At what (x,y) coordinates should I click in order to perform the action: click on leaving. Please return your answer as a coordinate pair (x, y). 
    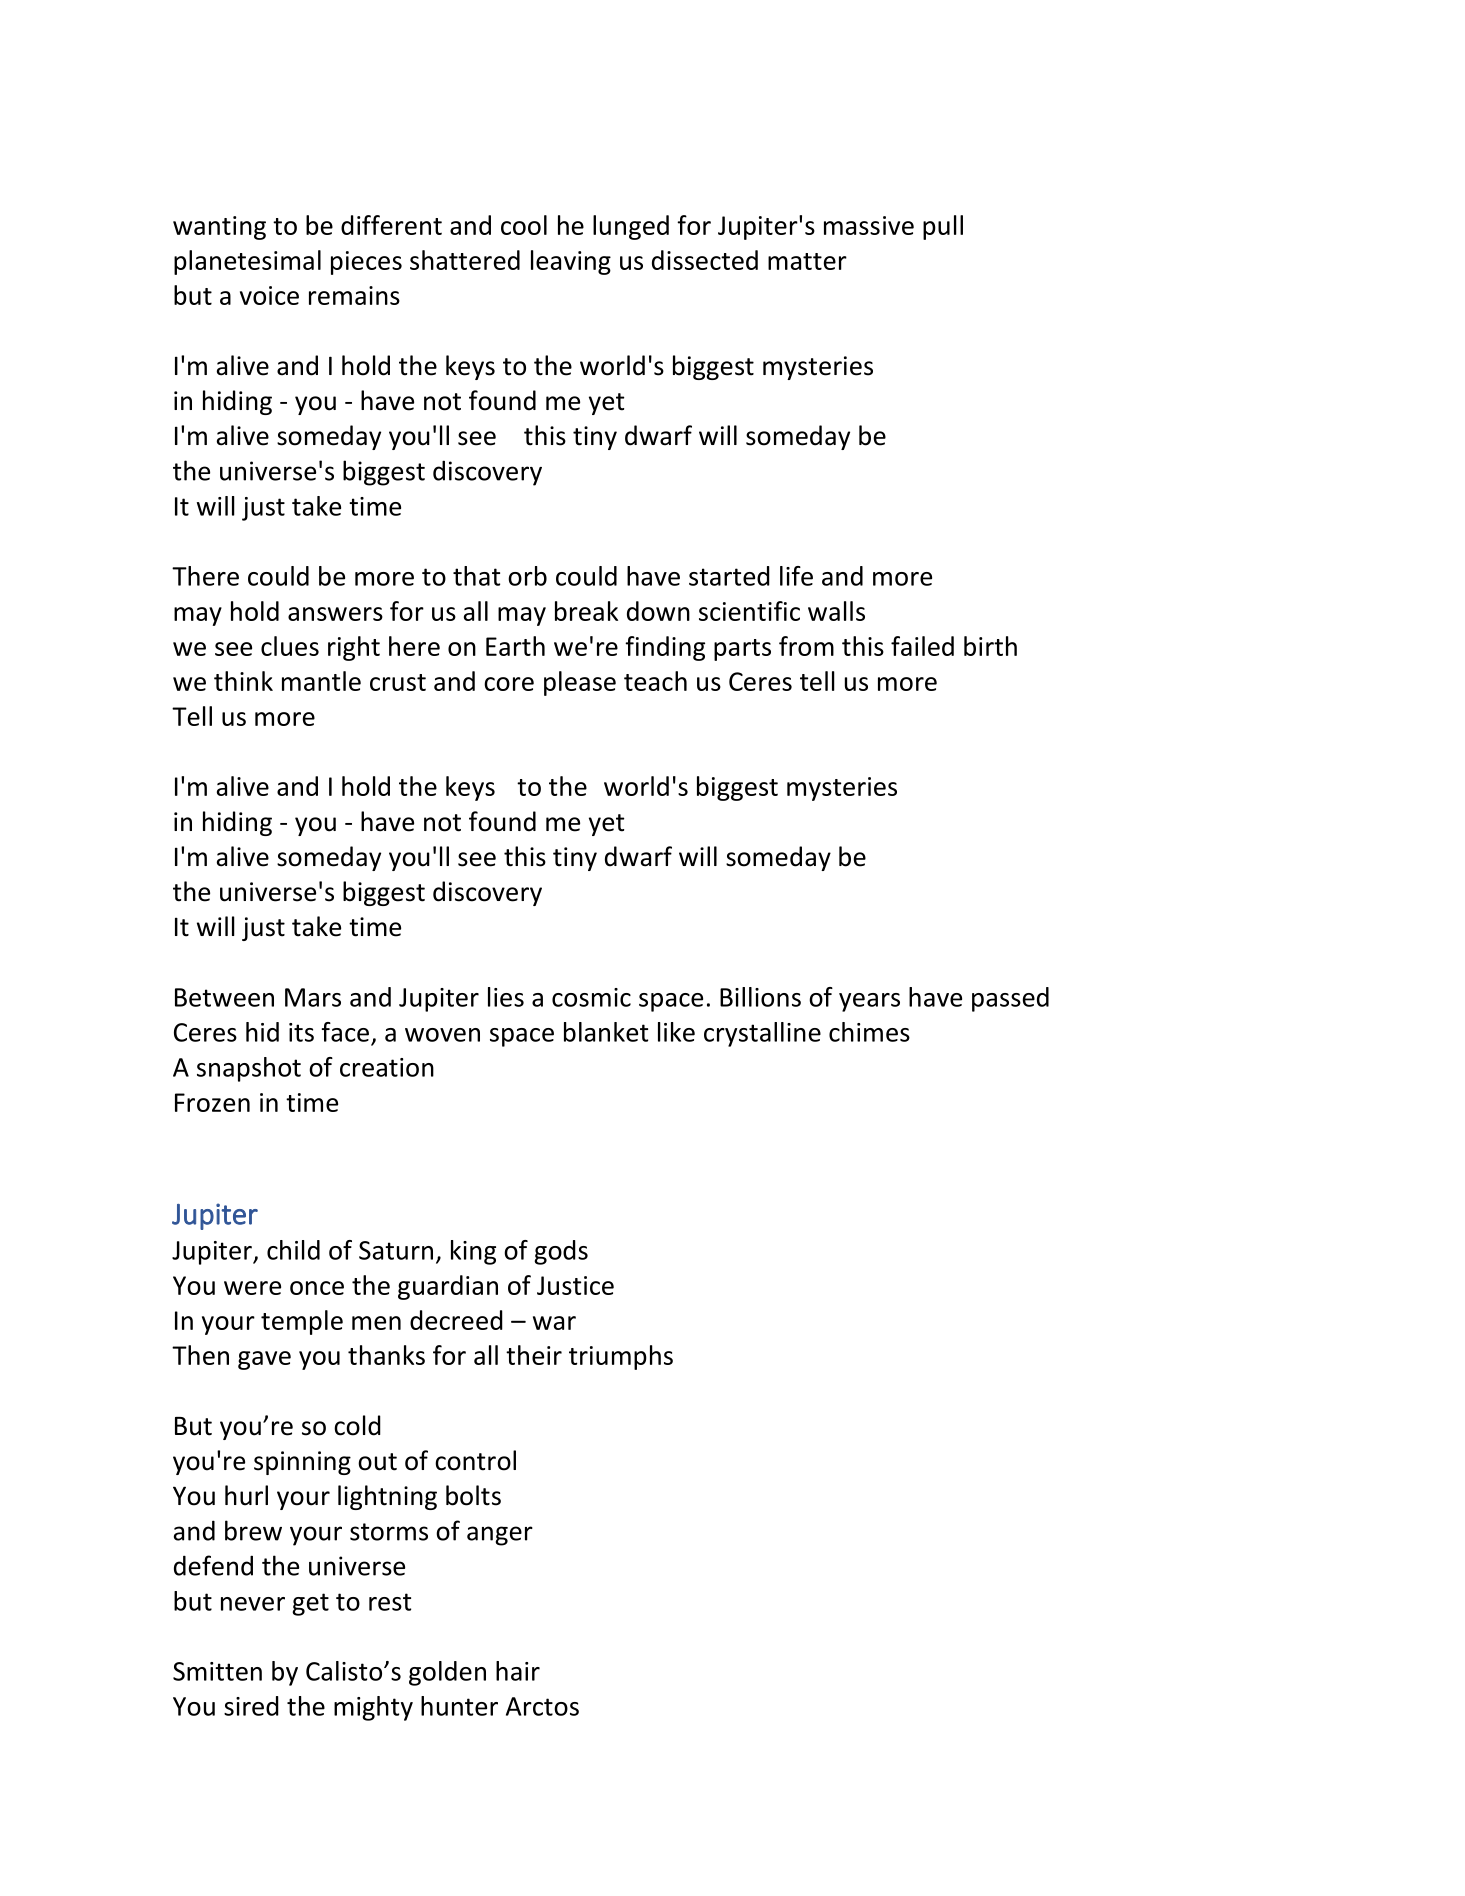
    Looking at the image, I should click on (571, 262).
